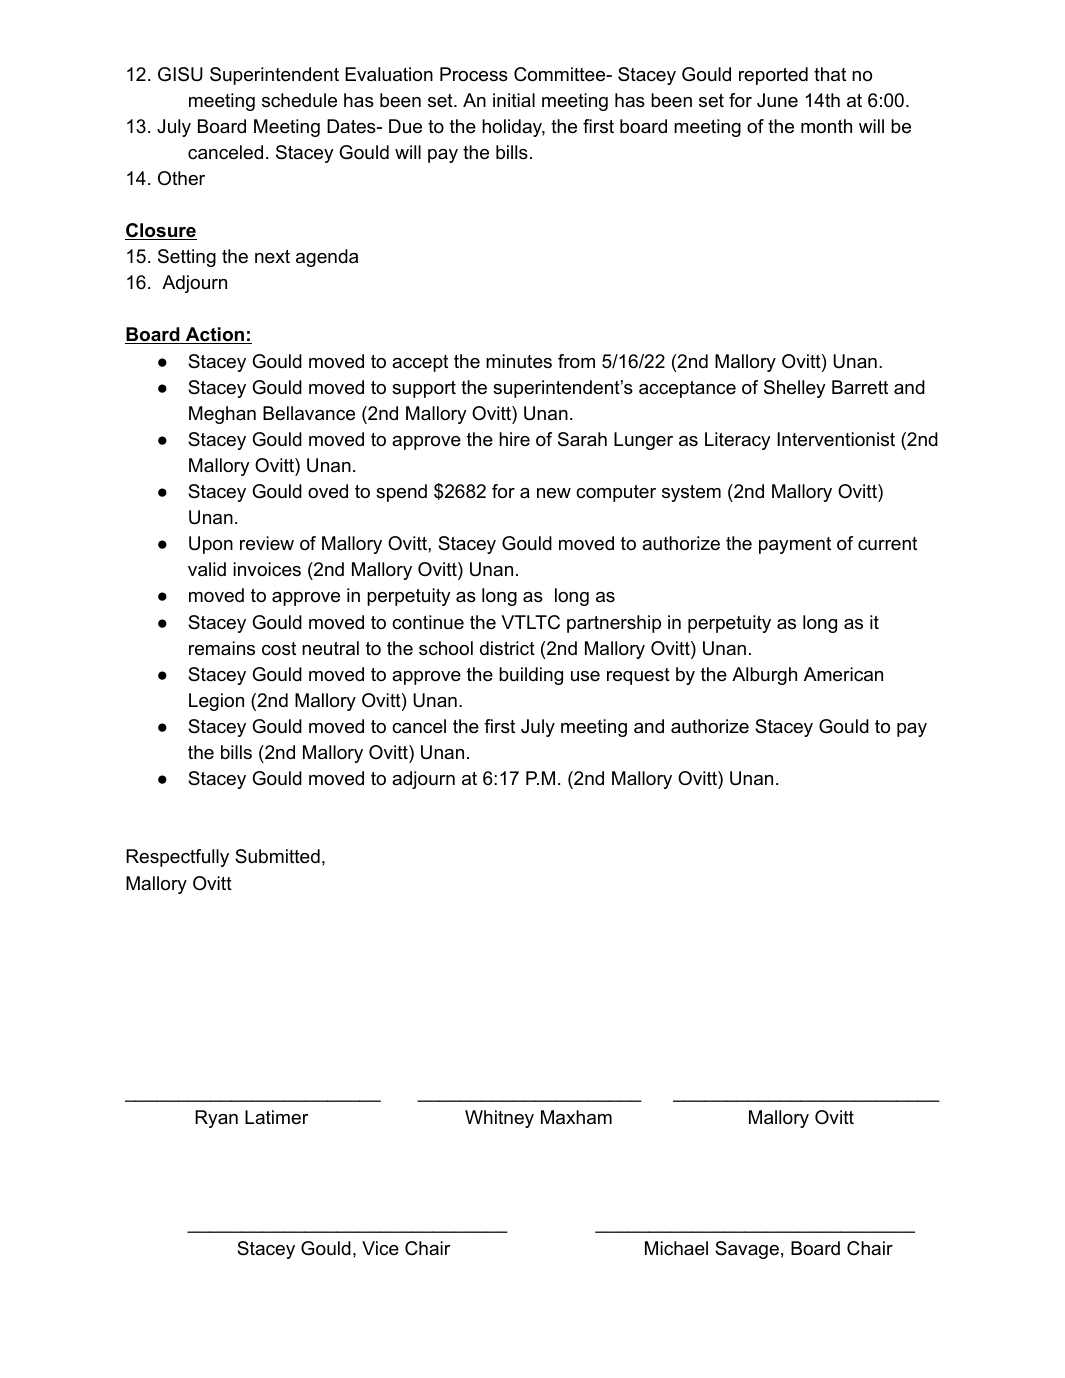 This screenshot has height=1378, width=1065. What do you see at coordinates (531, 676) in the screenshot?
I see `building` at bounding box center [531, 676].
